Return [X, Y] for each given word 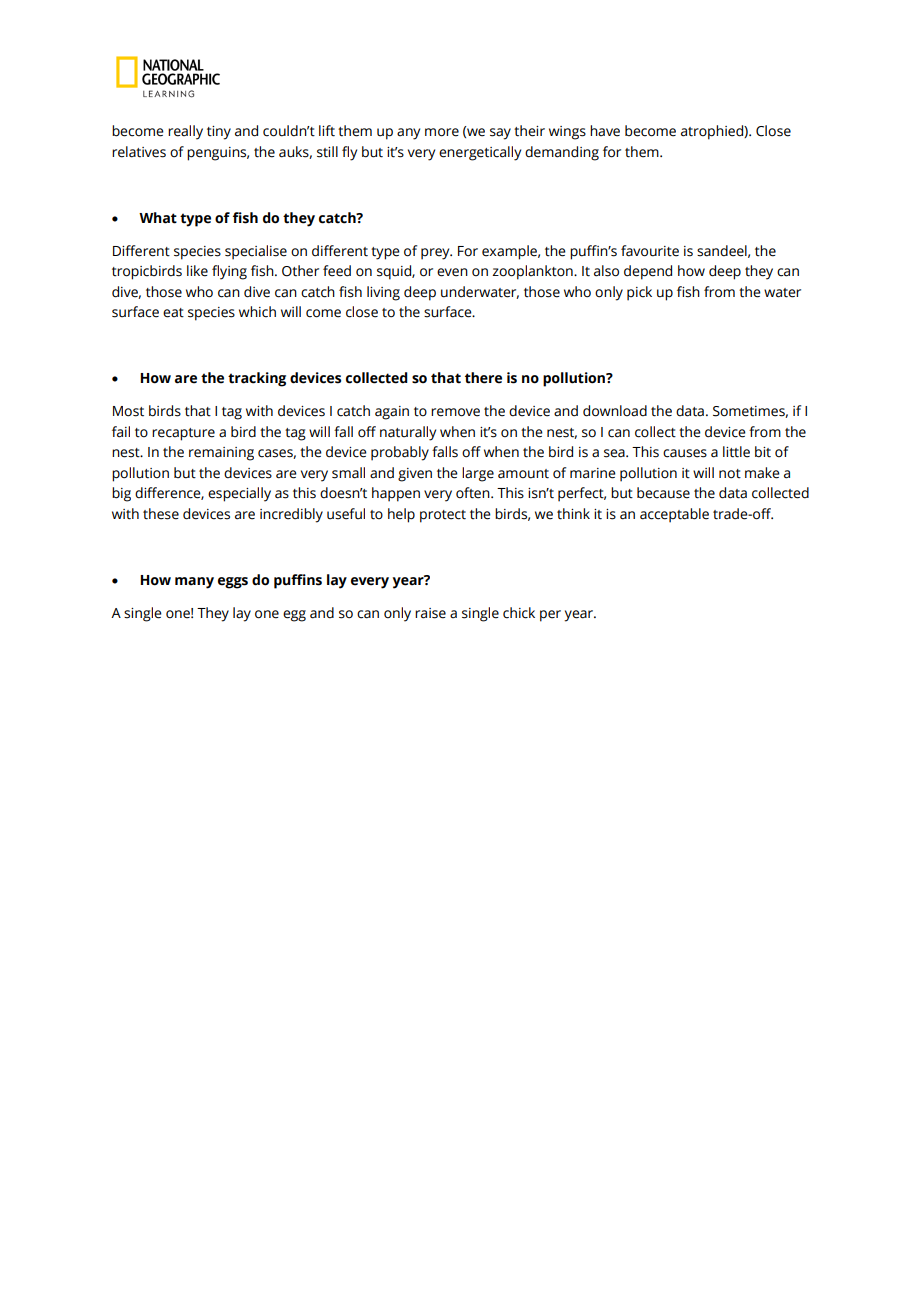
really [185, 132]
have [605, 131]
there [483, 378]
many [194, 583]
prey [436, 254]
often [474, 493]
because [663, 493]
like [197, 271]
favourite [650, 251]
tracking [257, 379]
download [615, 411]
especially [239, 494]
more [442, 132]
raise [430, 613]
